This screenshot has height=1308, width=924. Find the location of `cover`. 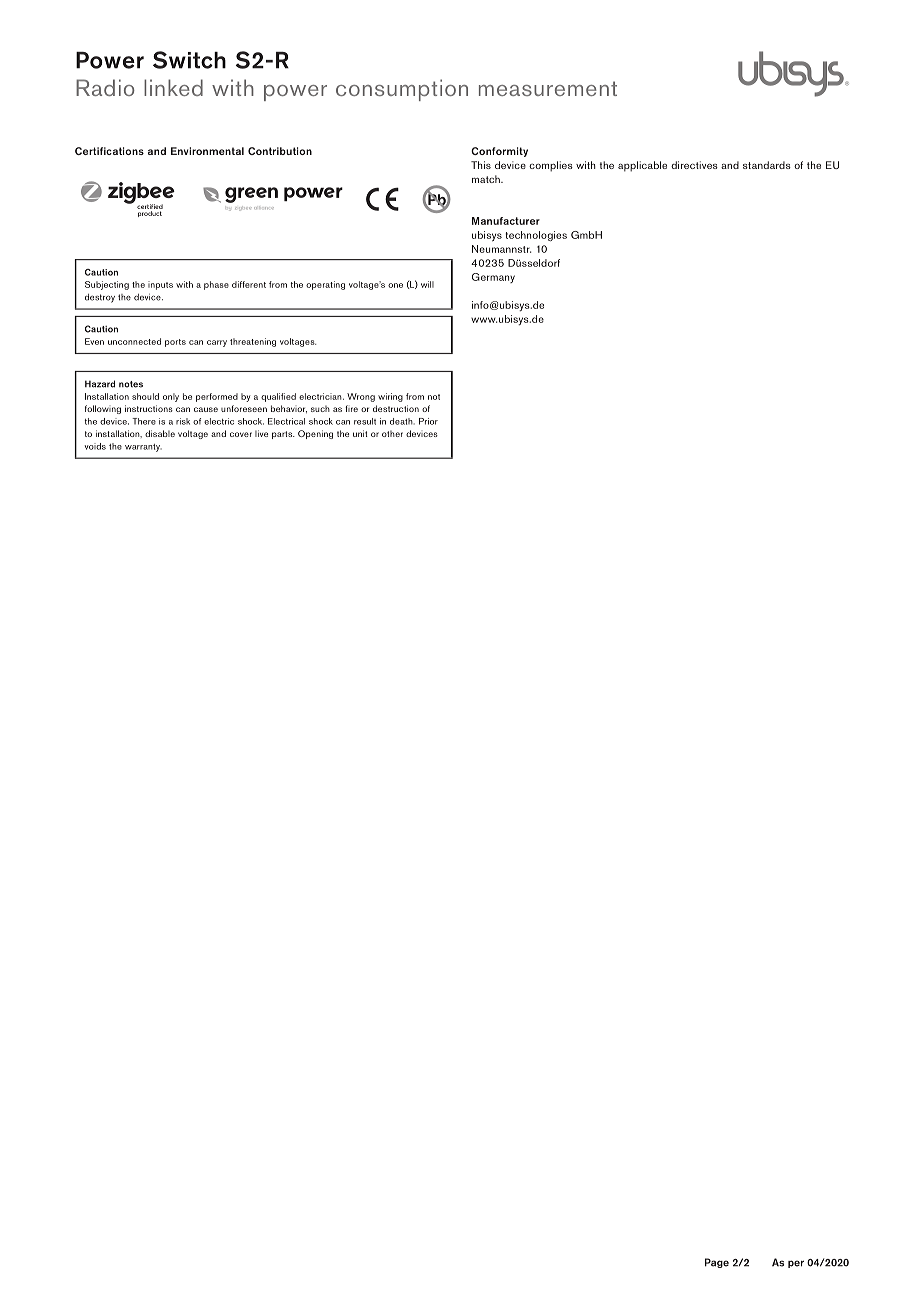

cover is located at coordinates (241, 434).
